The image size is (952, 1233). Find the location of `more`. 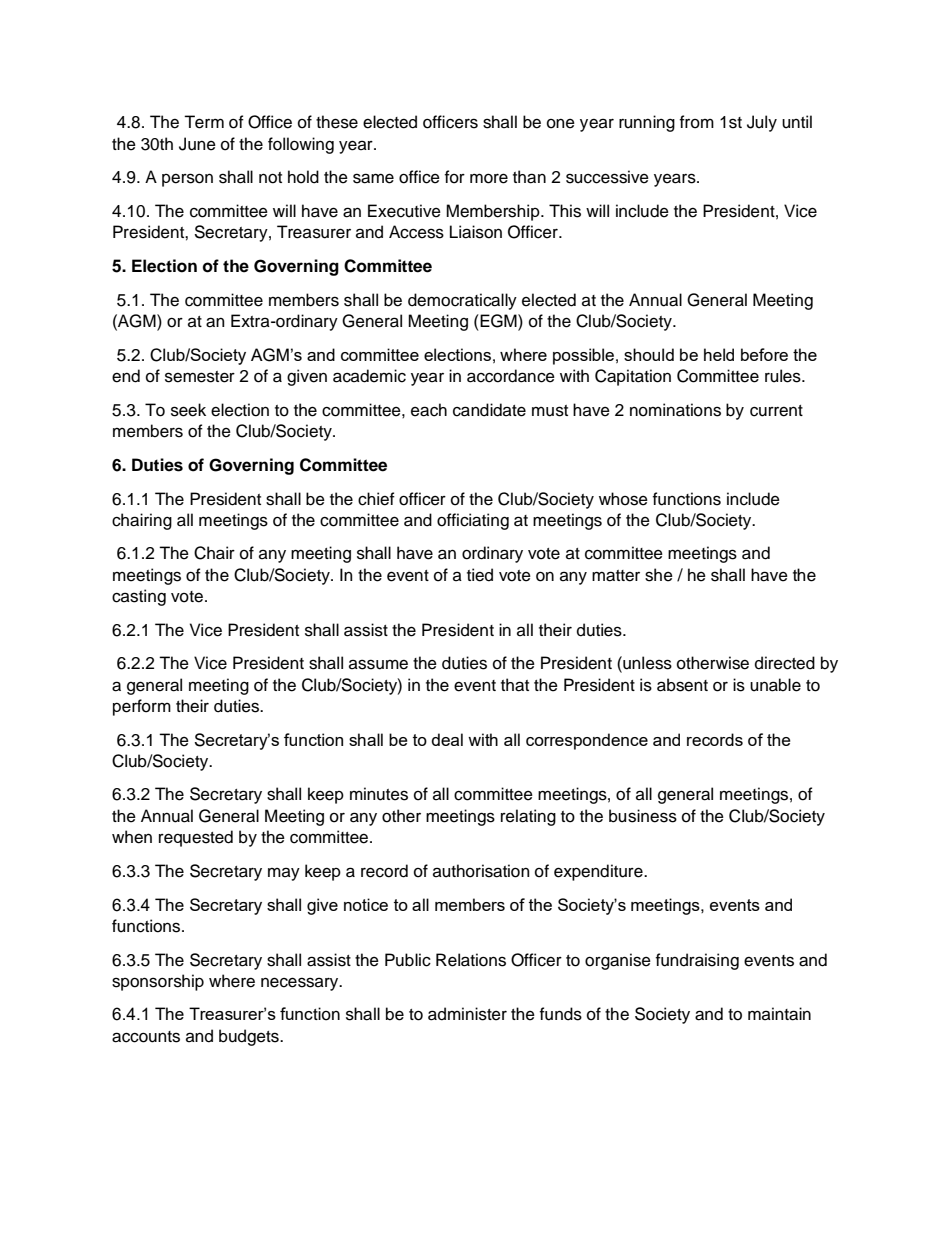

more is located at coordinates (489, 178).
